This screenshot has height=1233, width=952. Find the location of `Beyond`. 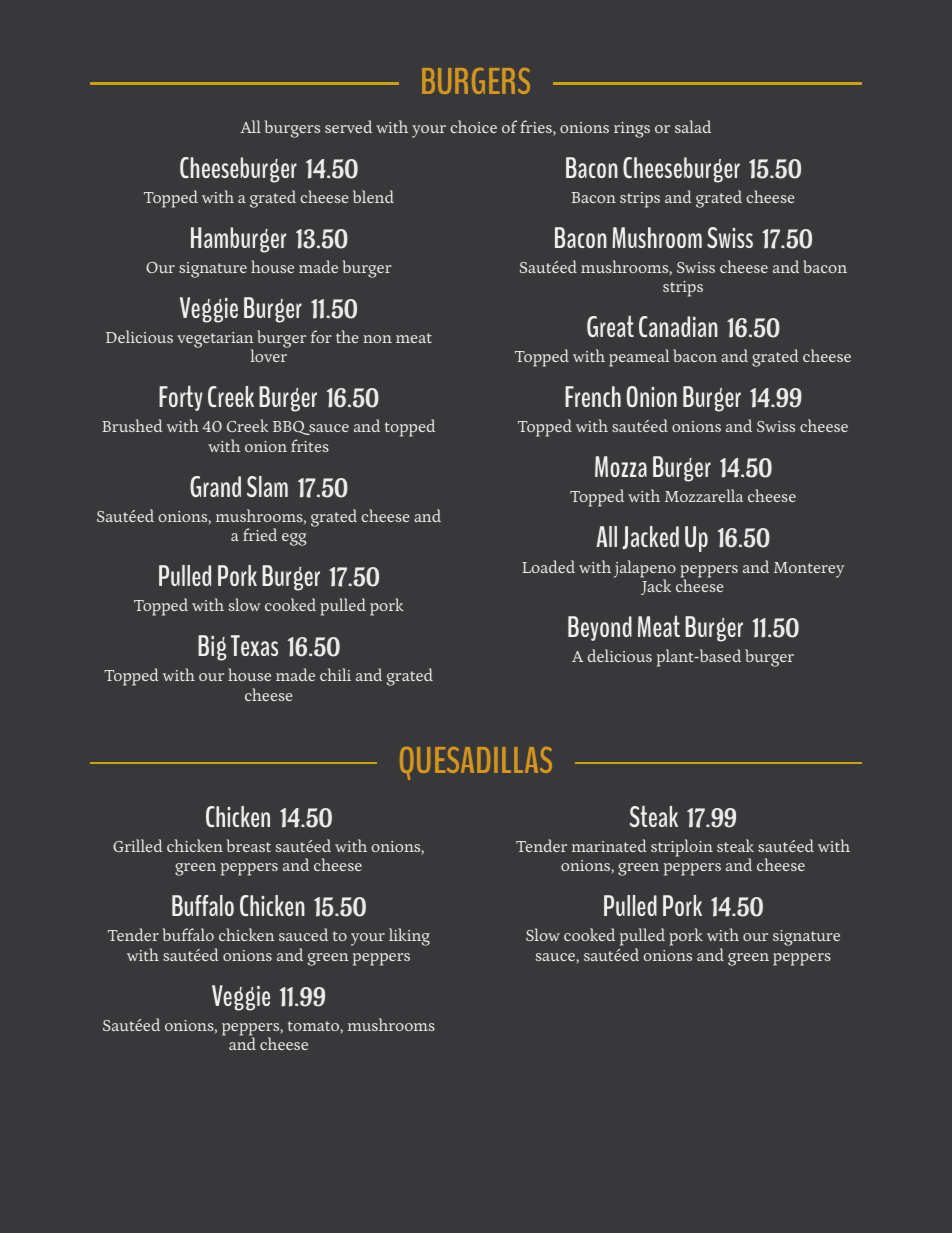

Beyond is located at coordinates (600, 628).
